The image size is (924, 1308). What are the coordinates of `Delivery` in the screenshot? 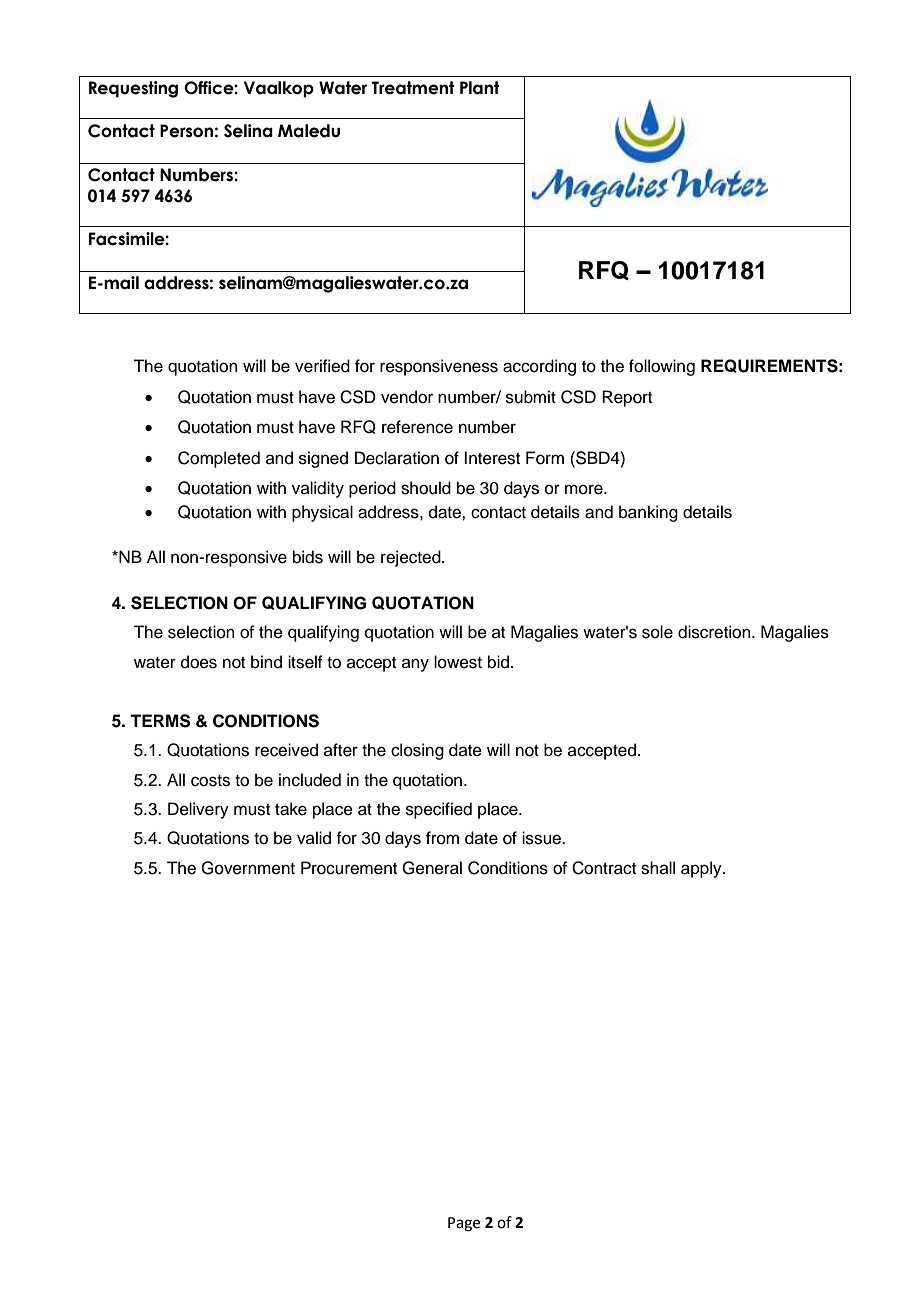 It's located at (198, 810).
